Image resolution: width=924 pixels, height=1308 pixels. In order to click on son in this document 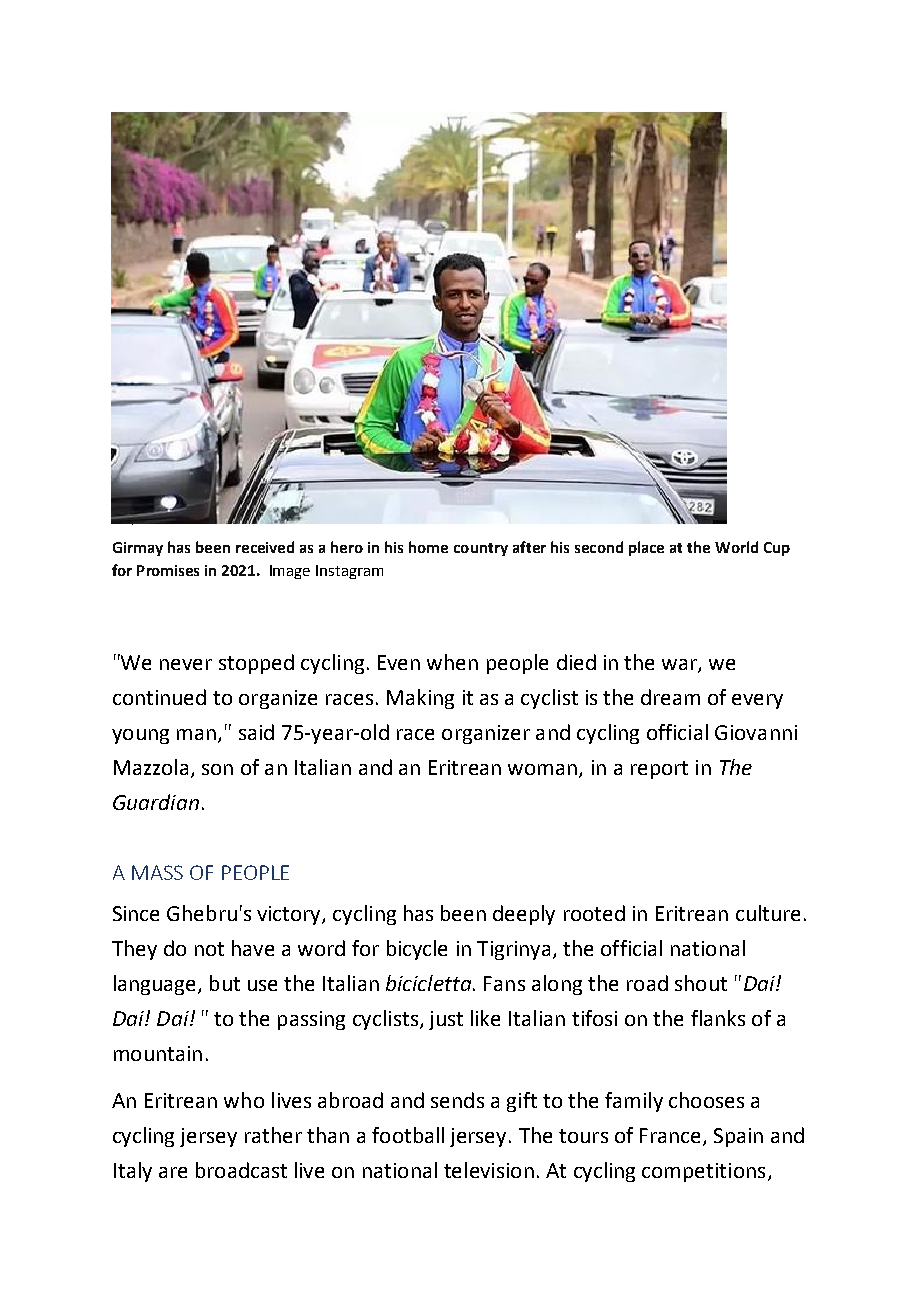, I will do `click(217, 769)`.
